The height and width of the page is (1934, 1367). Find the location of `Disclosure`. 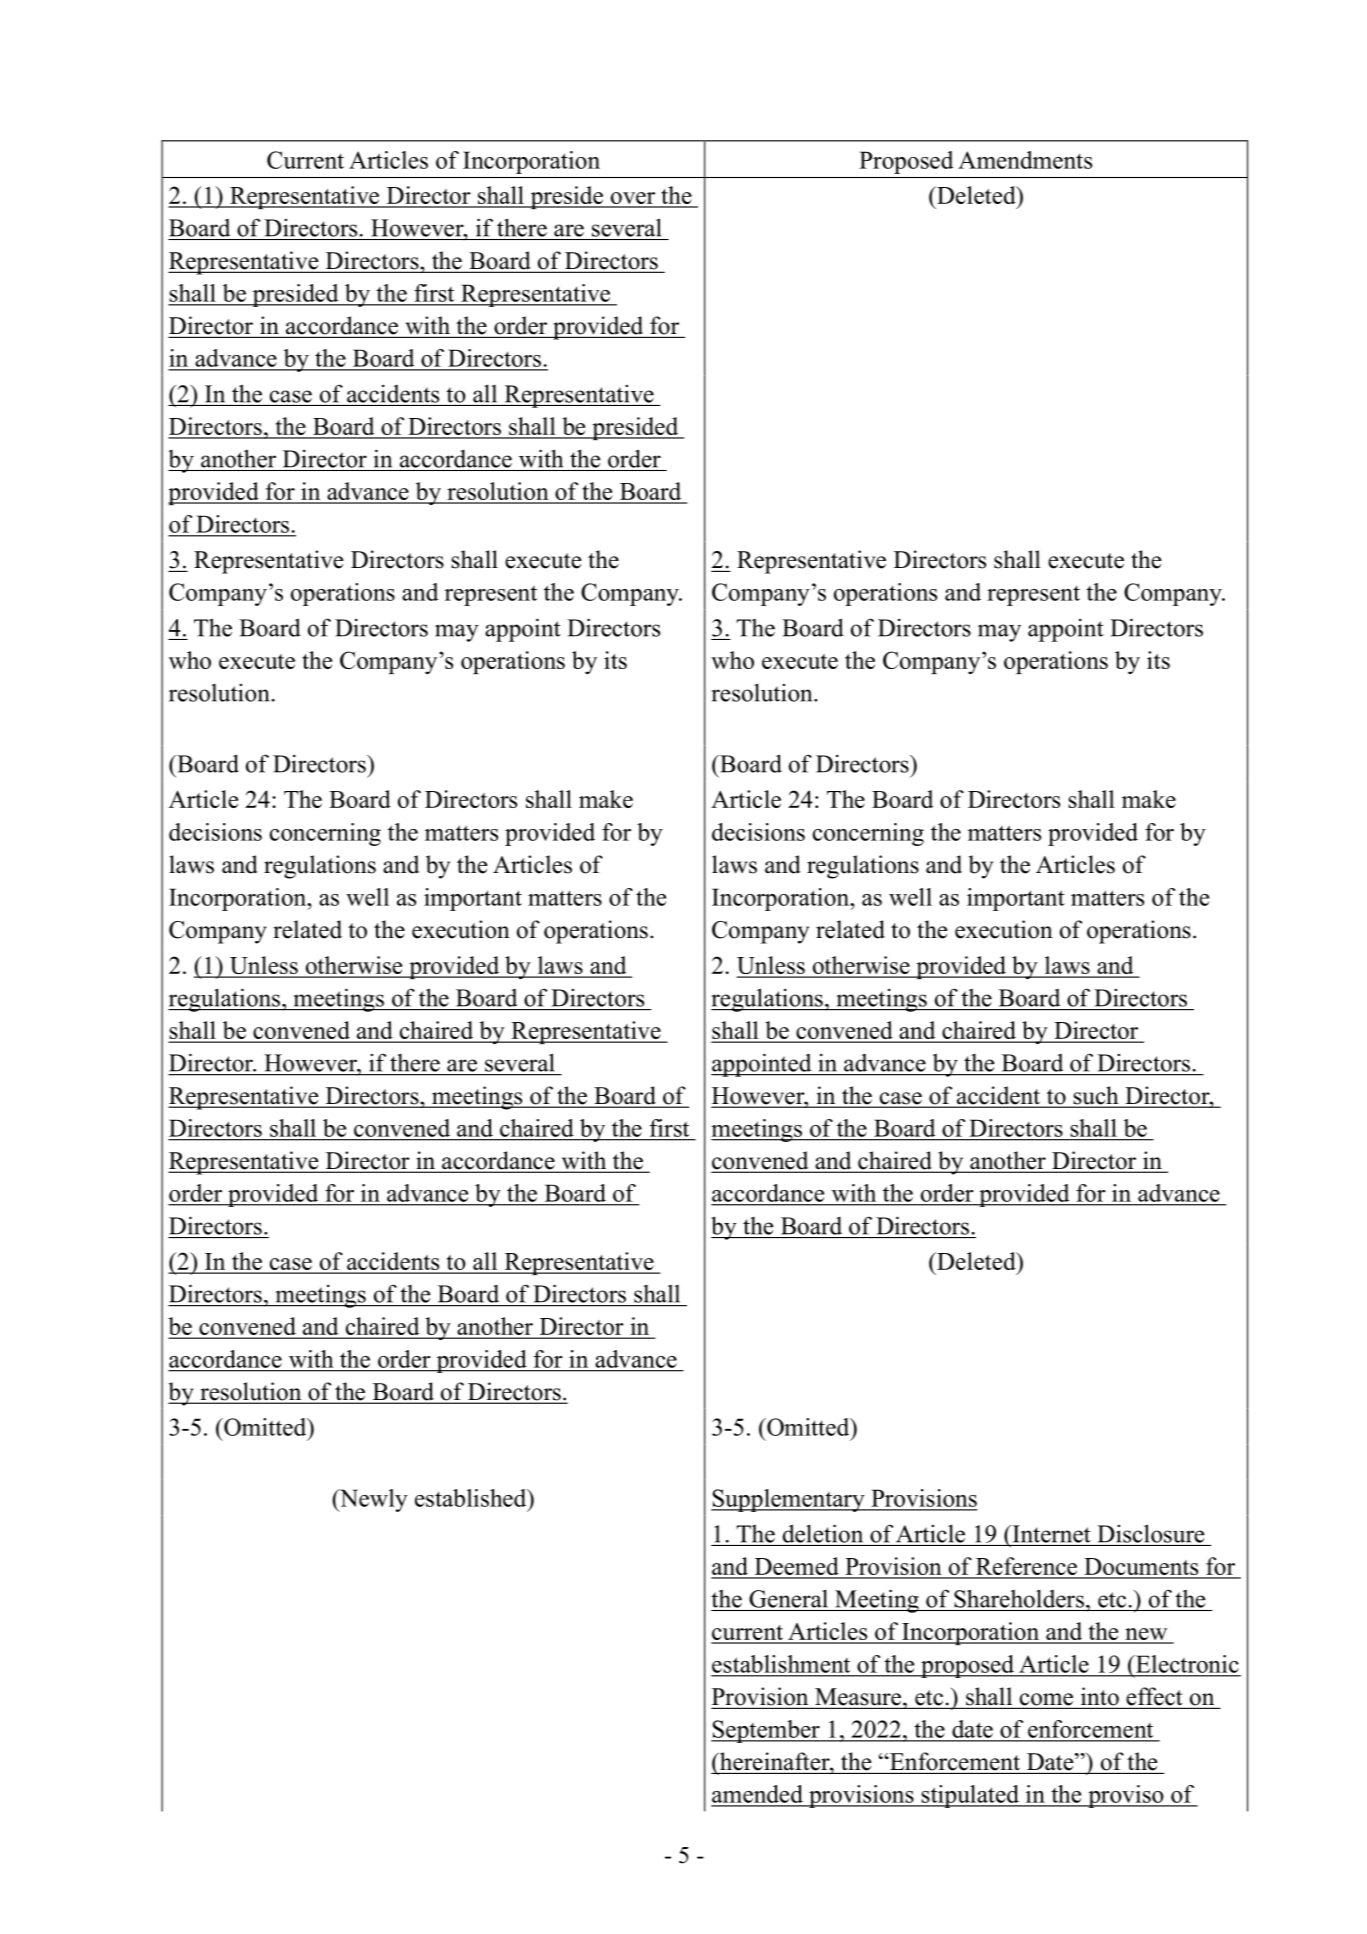

Disclosure is located at coordinates (1150, 1533).
